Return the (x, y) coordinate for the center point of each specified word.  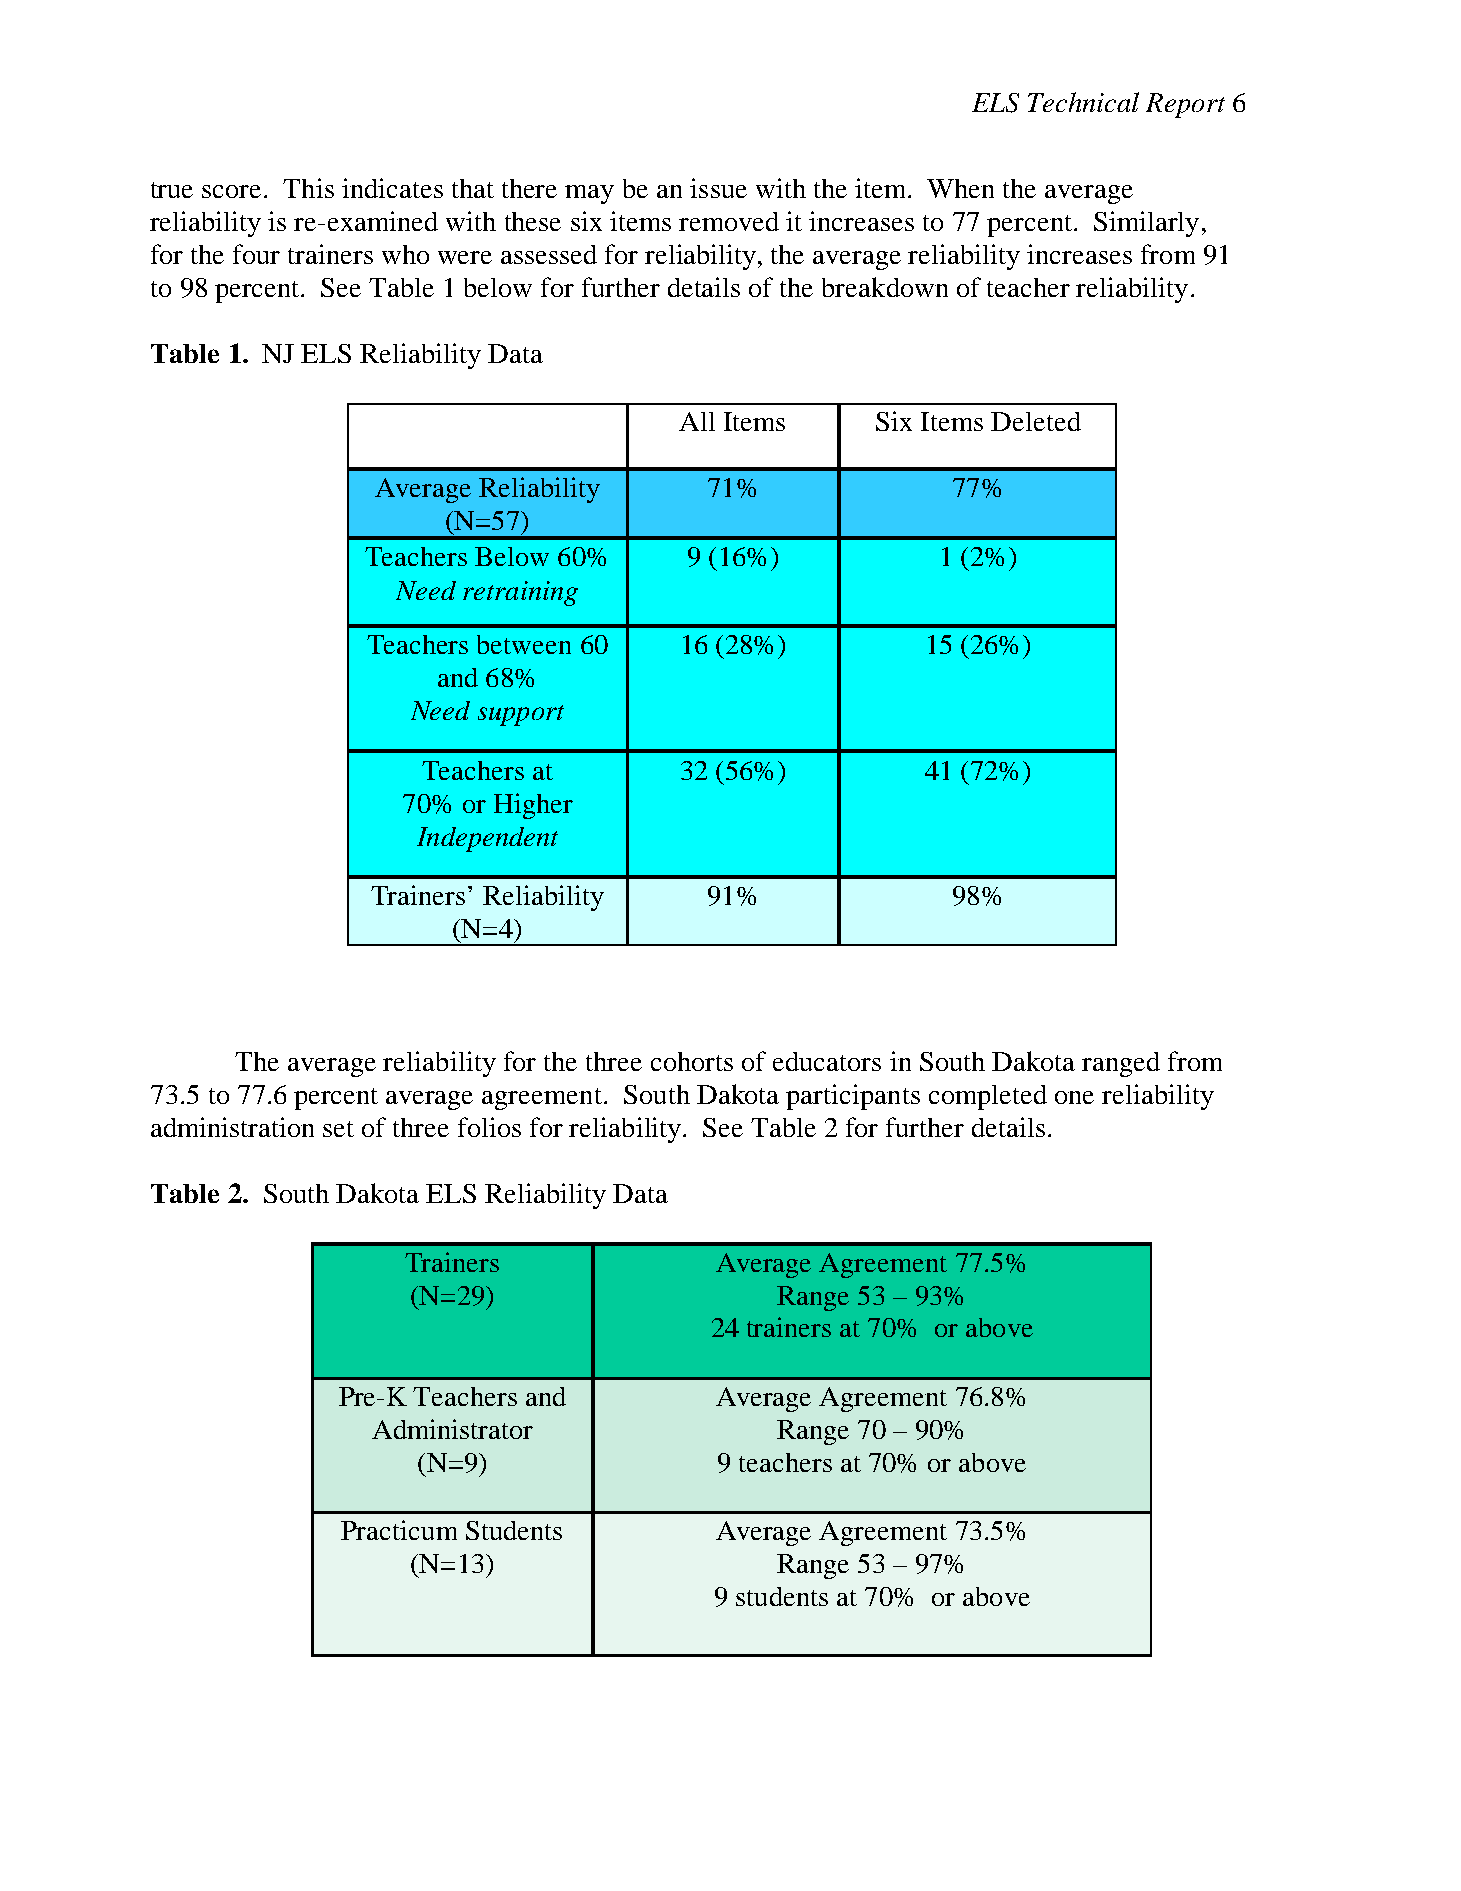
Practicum (399, 1530)
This (308, 188)
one (1074, 1097)
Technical (1083, 102)
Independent (487, 839)
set (338, 1129)
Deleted (1036, 421)
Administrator (452, 1429)
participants (853, 1097)
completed (988, 1097)
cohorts (692, 1061)
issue (718, 188)
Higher (533, 806)
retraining (520, 593)
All (697, 421)
